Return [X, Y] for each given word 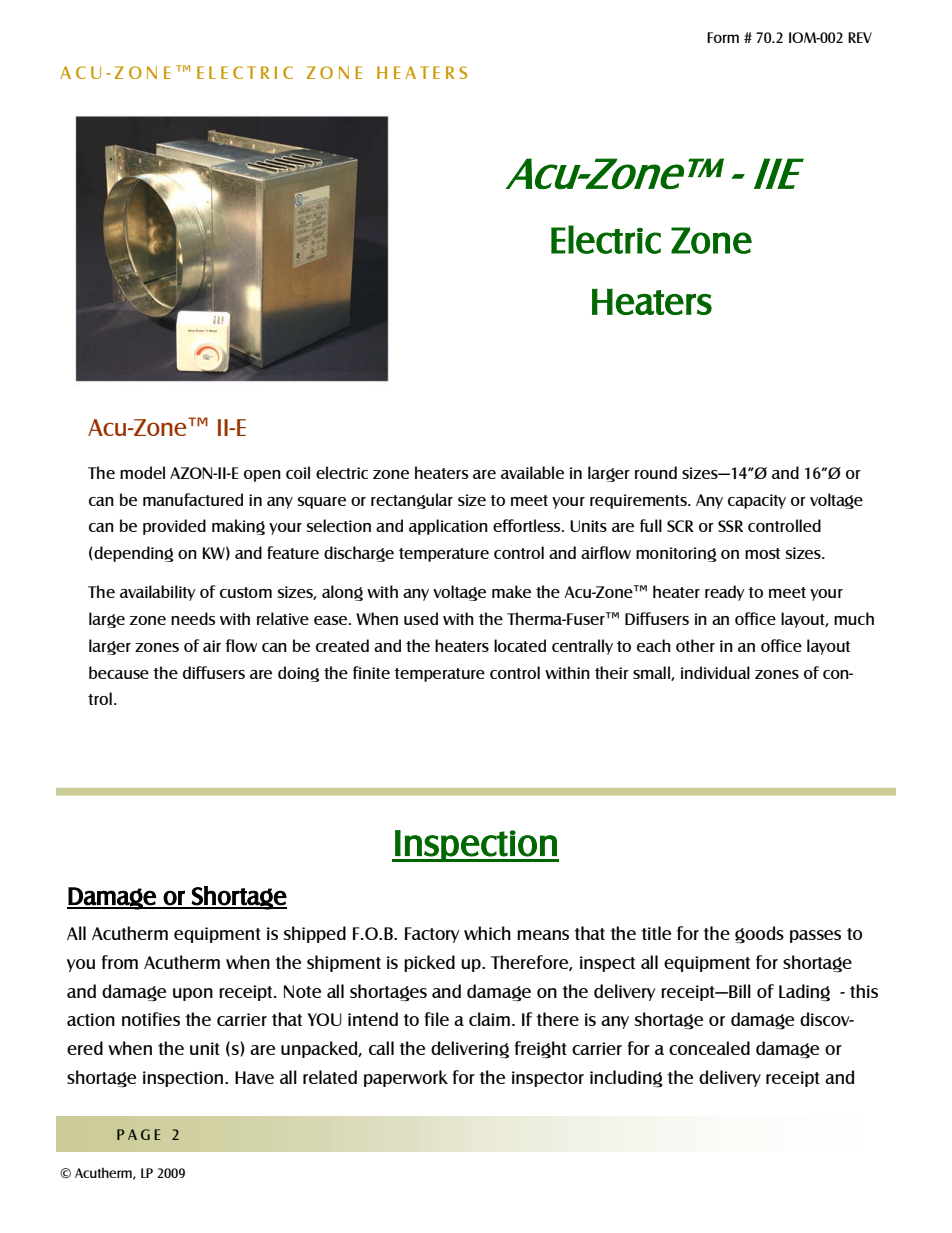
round [656, 472]
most [762, 553]
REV [860, 37]
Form [723, 37]
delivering [470, 1050]
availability [158, 593]
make [511, 591]
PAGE [138, 1134]
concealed [709, 1048]
